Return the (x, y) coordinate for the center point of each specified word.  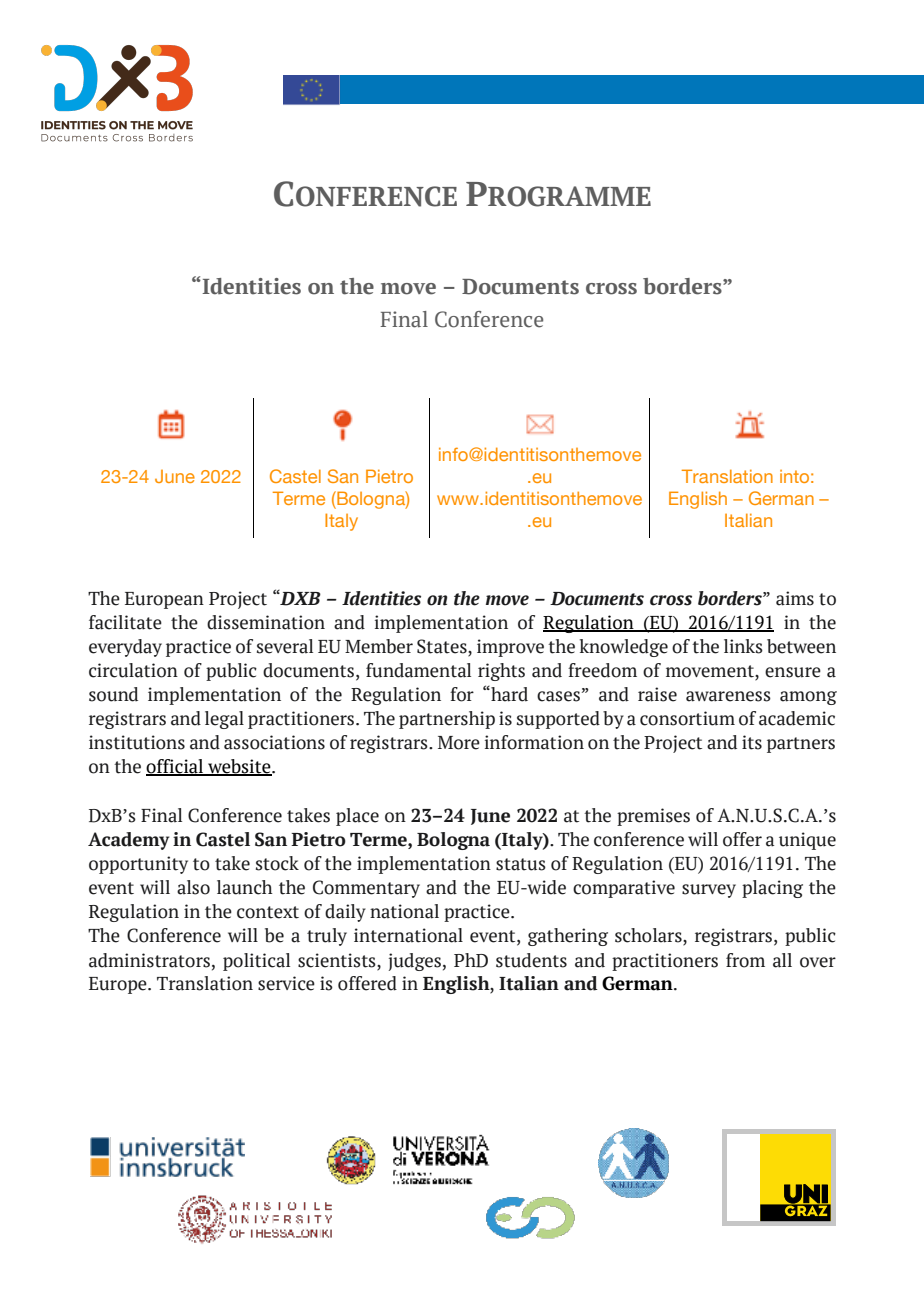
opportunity (138, 865)
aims (795, 598)
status (521, 864)
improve (510, 648)
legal (224, 720)
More (459, 743)
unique (807, 841)
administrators (149, 960)
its (752, 742)
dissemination (266, 622)
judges (415, 962)
